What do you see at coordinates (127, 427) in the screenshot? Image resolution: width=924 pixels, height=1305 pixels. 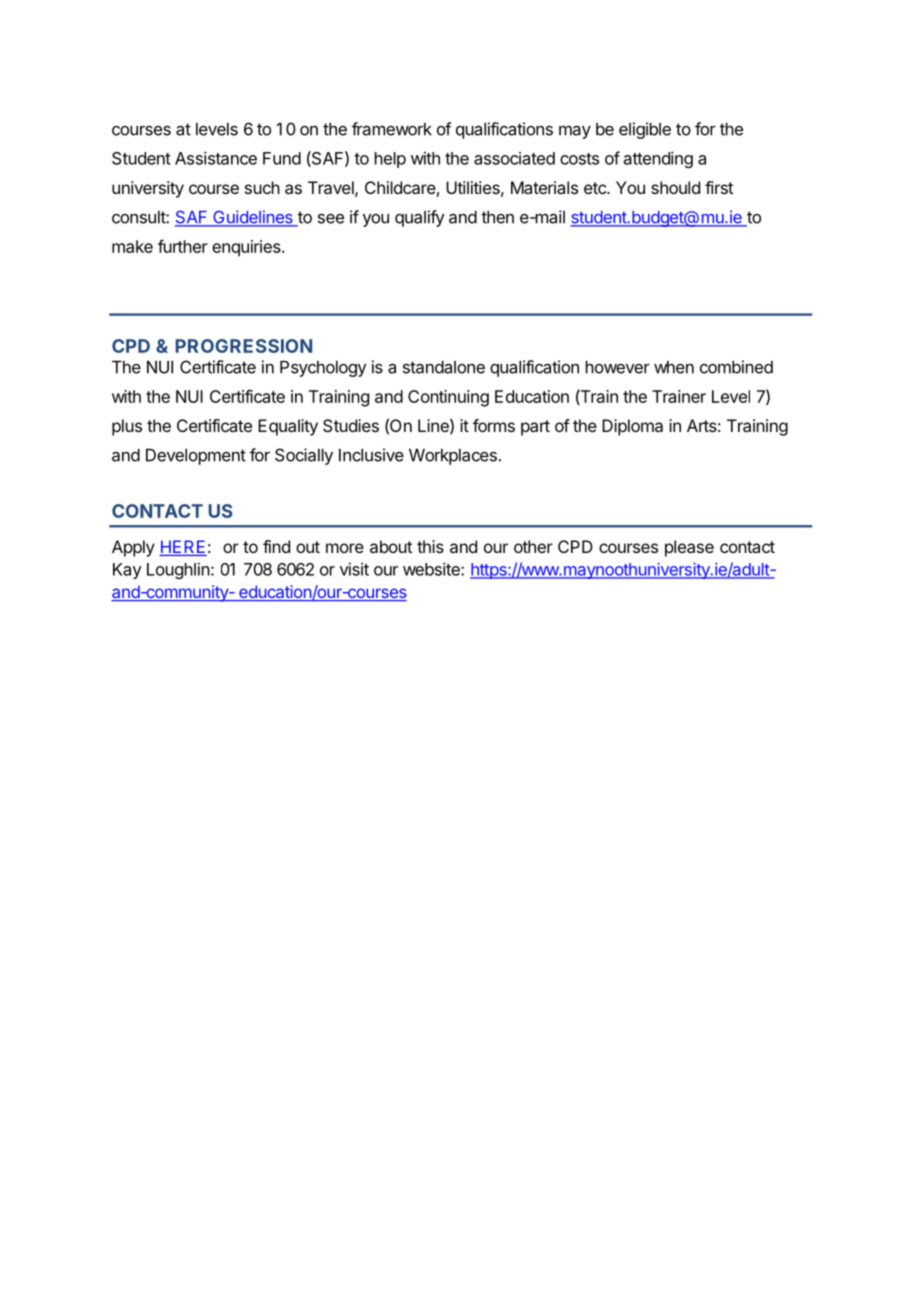 I see `plus` at bounding box center [127, 427].
